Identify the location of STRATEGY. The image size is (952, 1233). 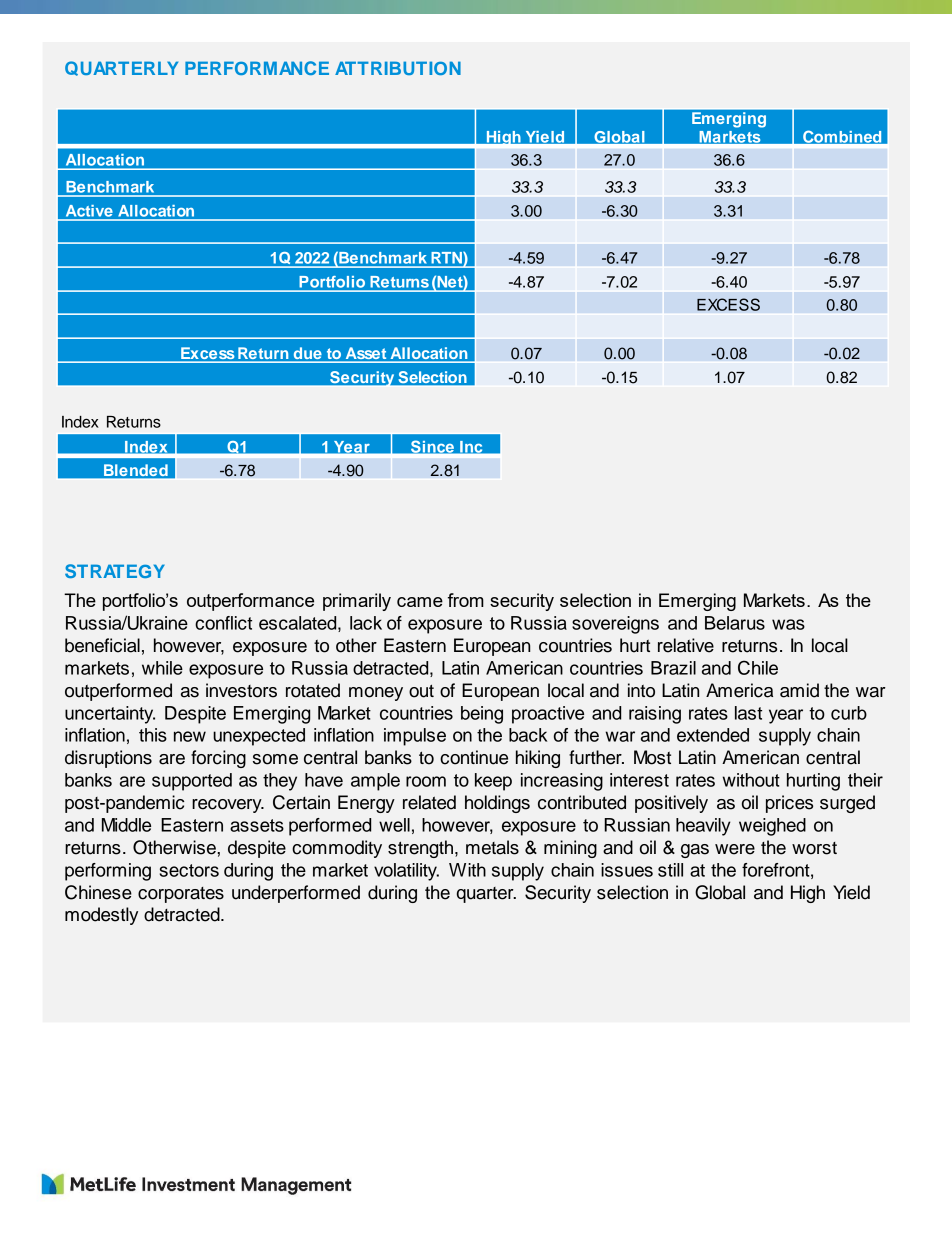
(115, 571).
